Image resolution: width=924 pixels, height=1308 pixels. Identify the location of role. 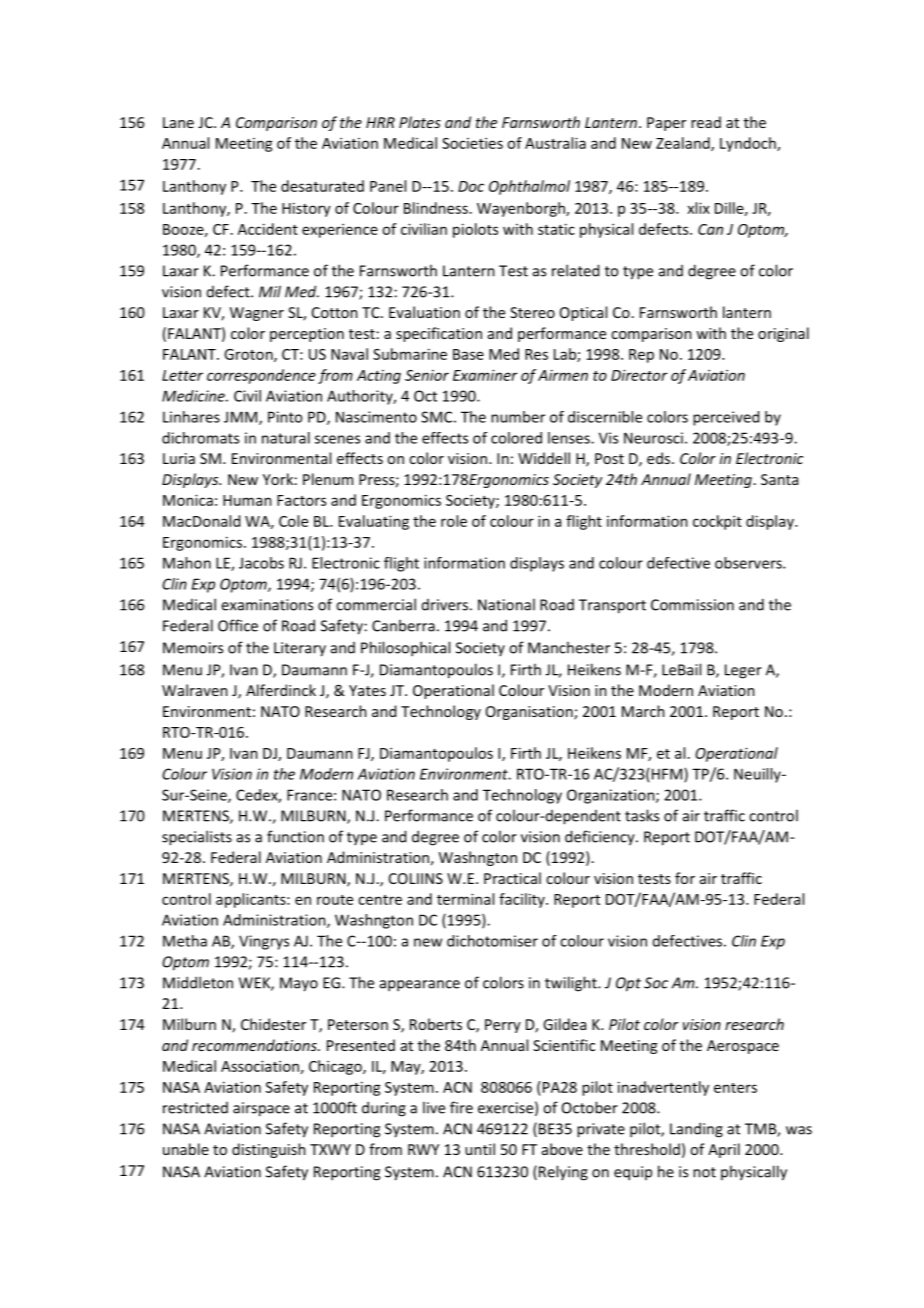
(454, 521).
